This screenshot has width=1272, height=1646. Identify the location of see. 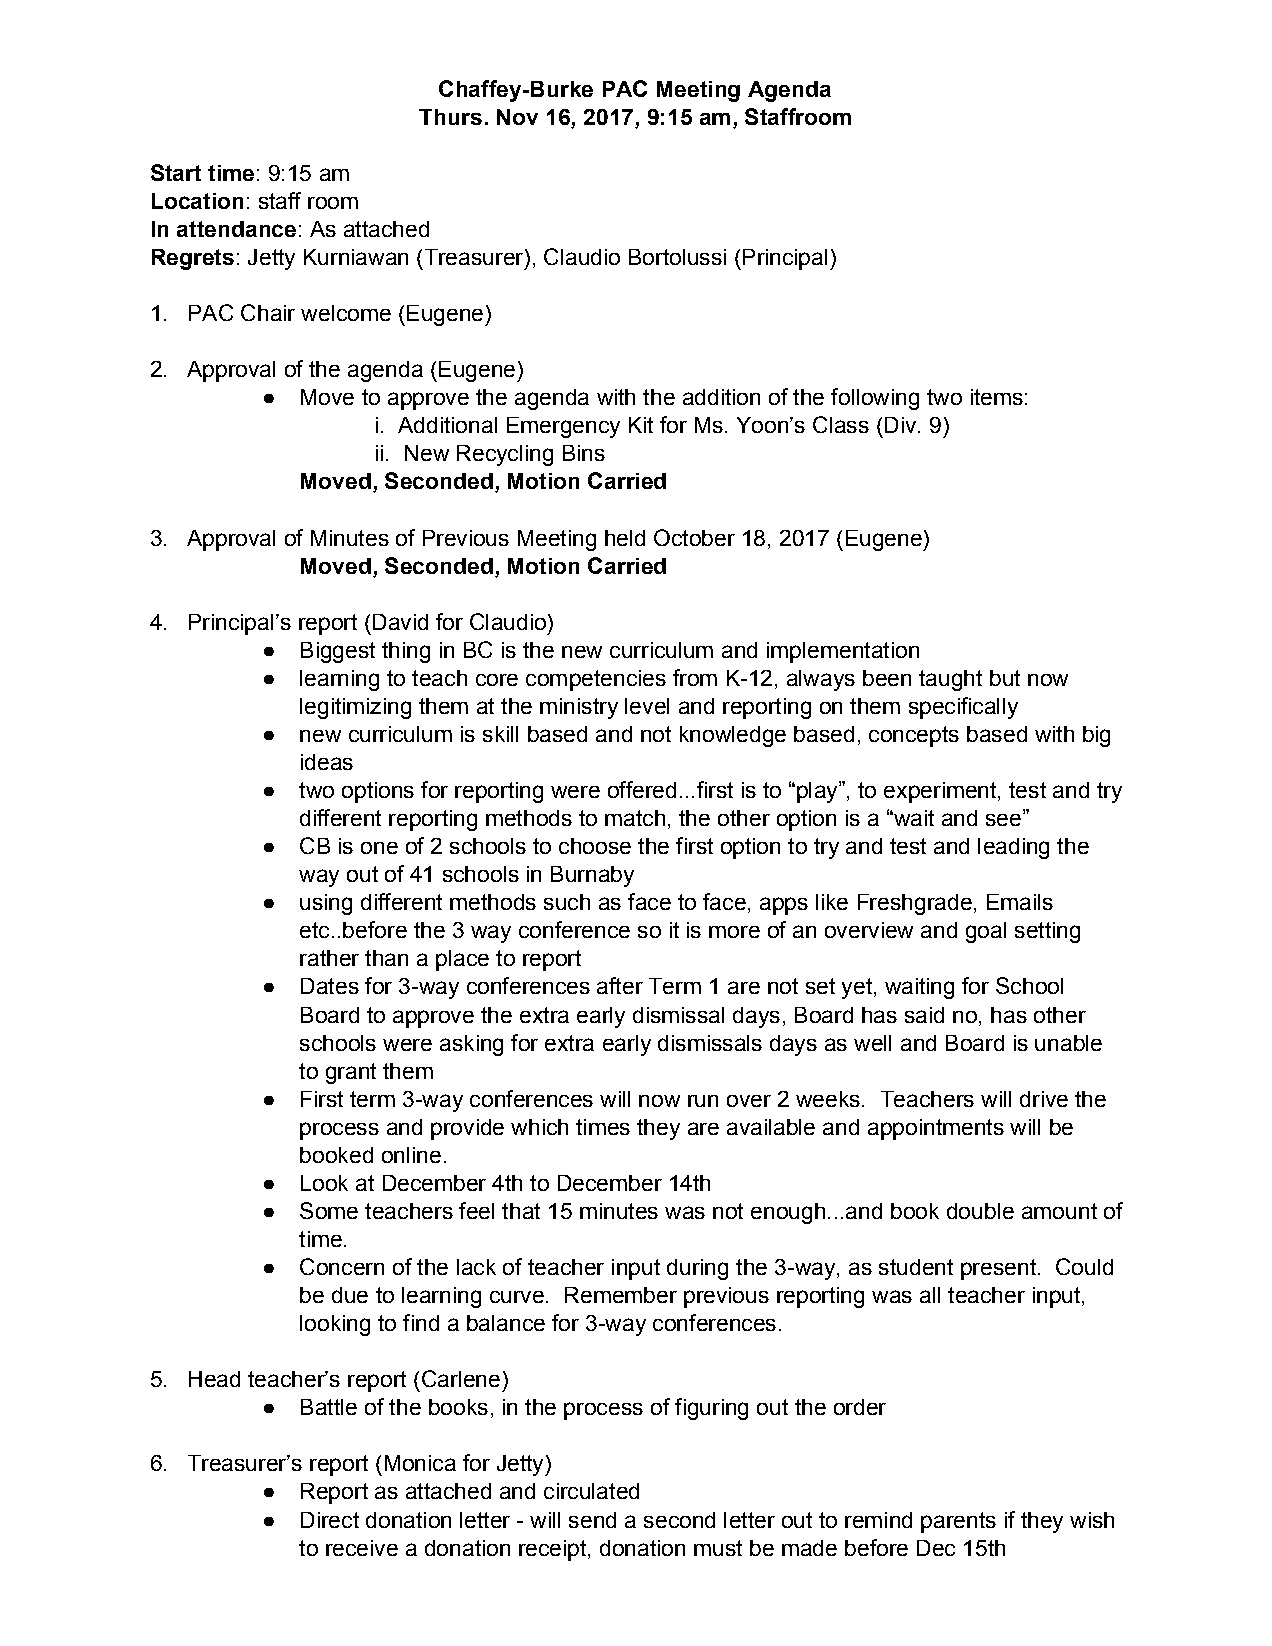
(1003, 820).
